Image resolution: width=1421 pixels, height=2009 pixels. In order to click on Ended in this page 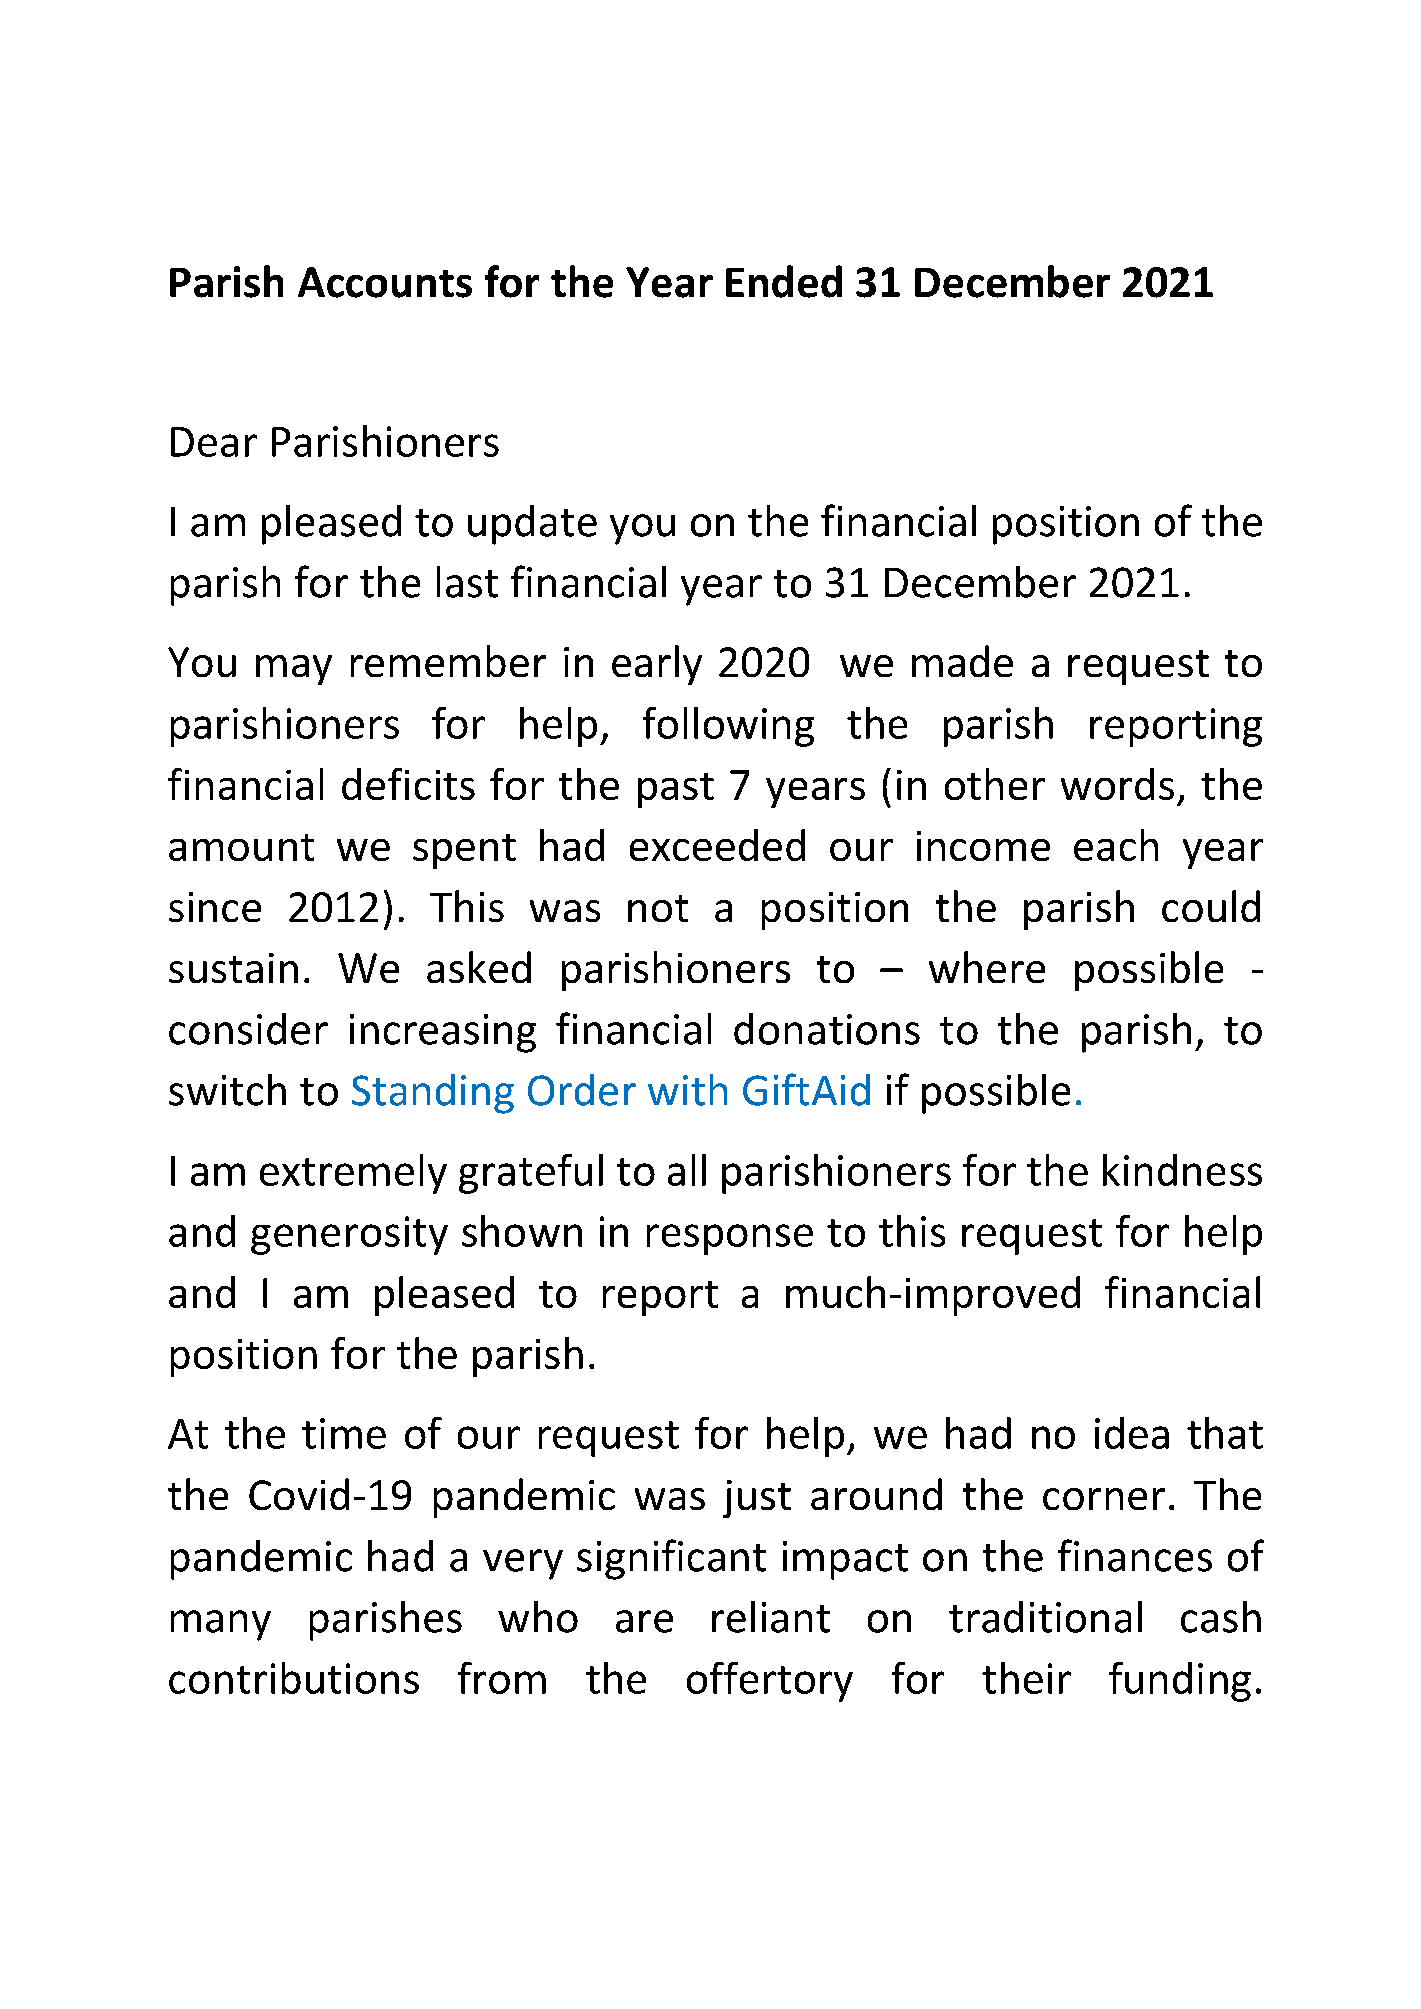, I will do `click(784, 281)`.
